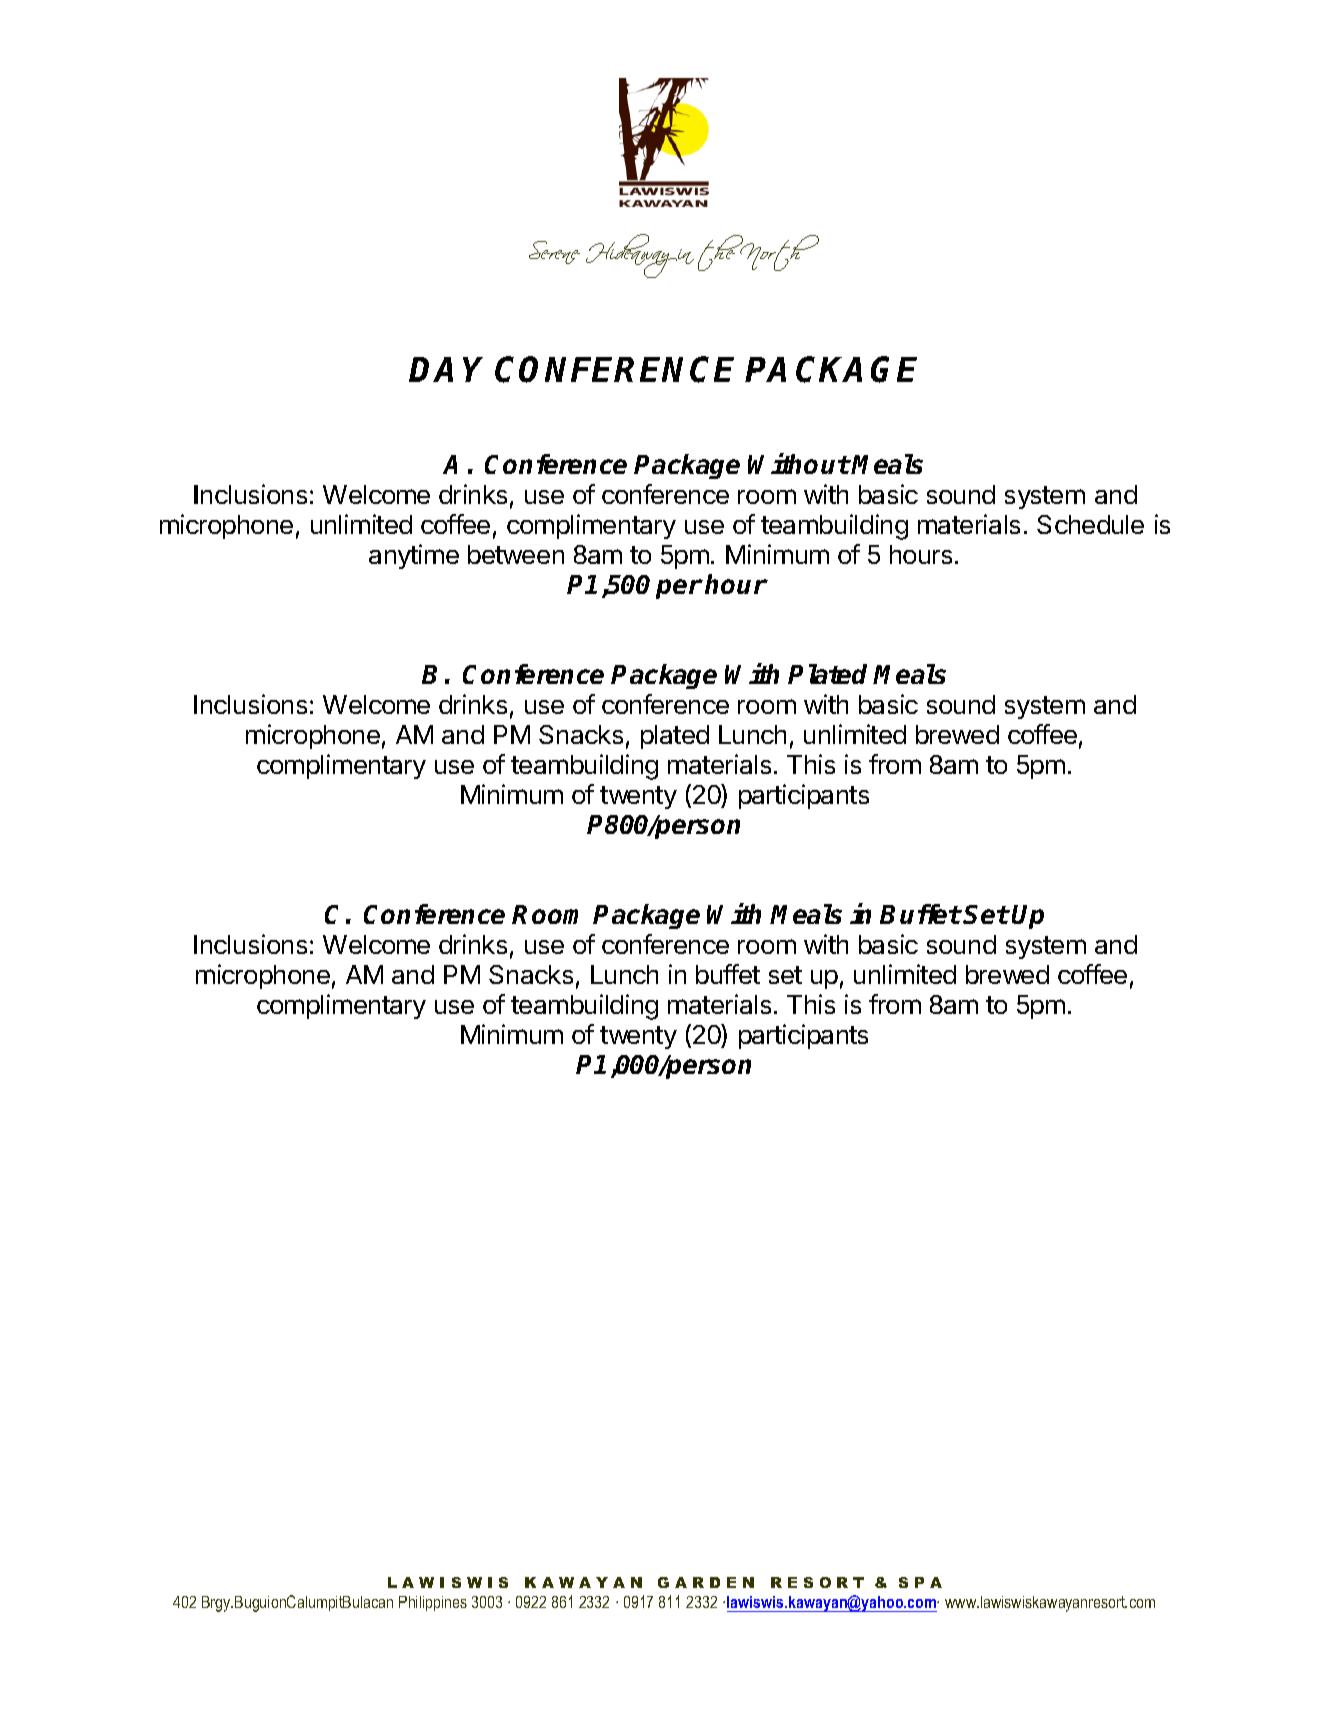 The height and width of the screenshot is (1721, 1330). I want to click on Philippines, so click(433, 1603).
